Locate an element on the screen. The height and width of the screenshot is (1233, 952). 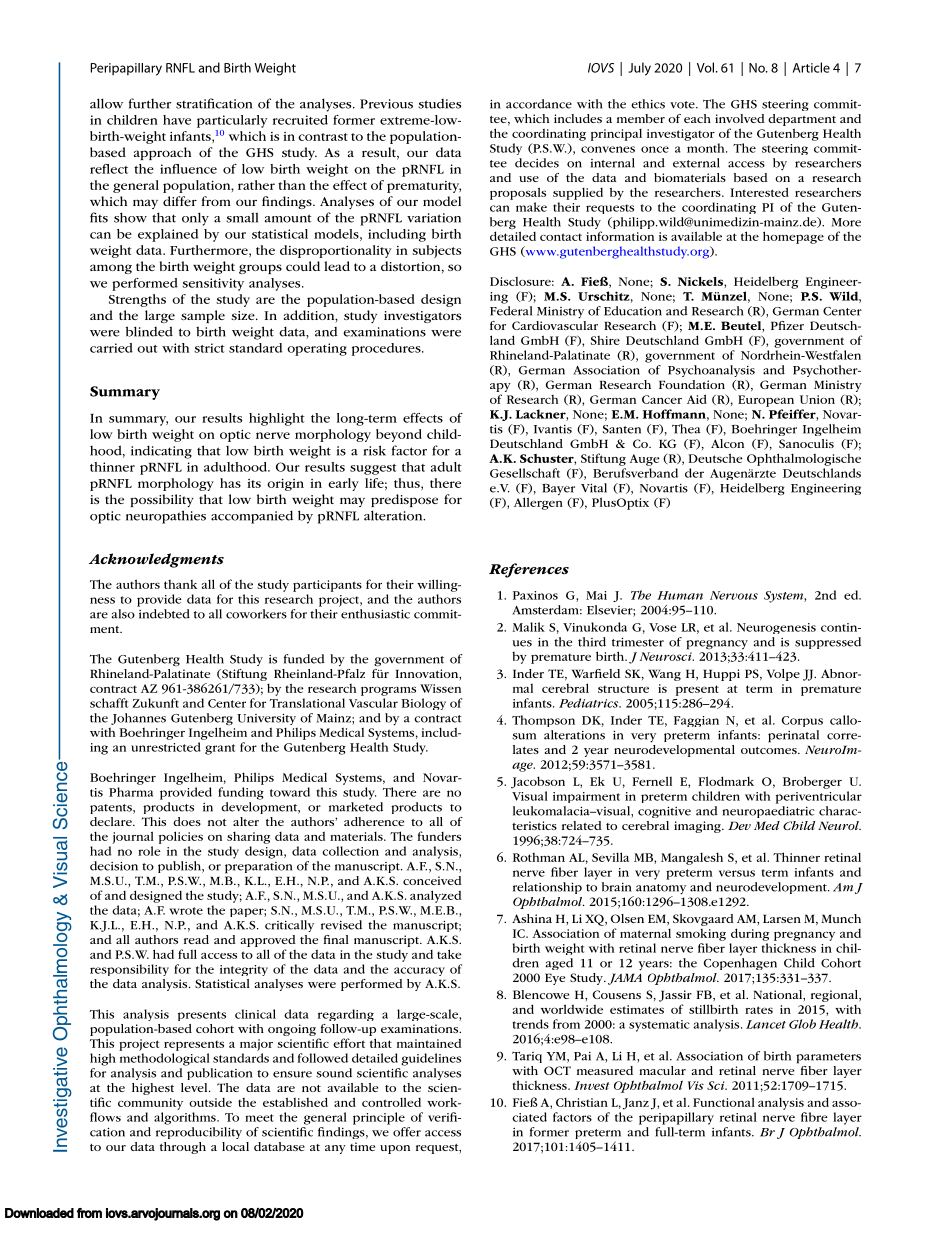
Copenhagen is located at coordinates (740, 964).
